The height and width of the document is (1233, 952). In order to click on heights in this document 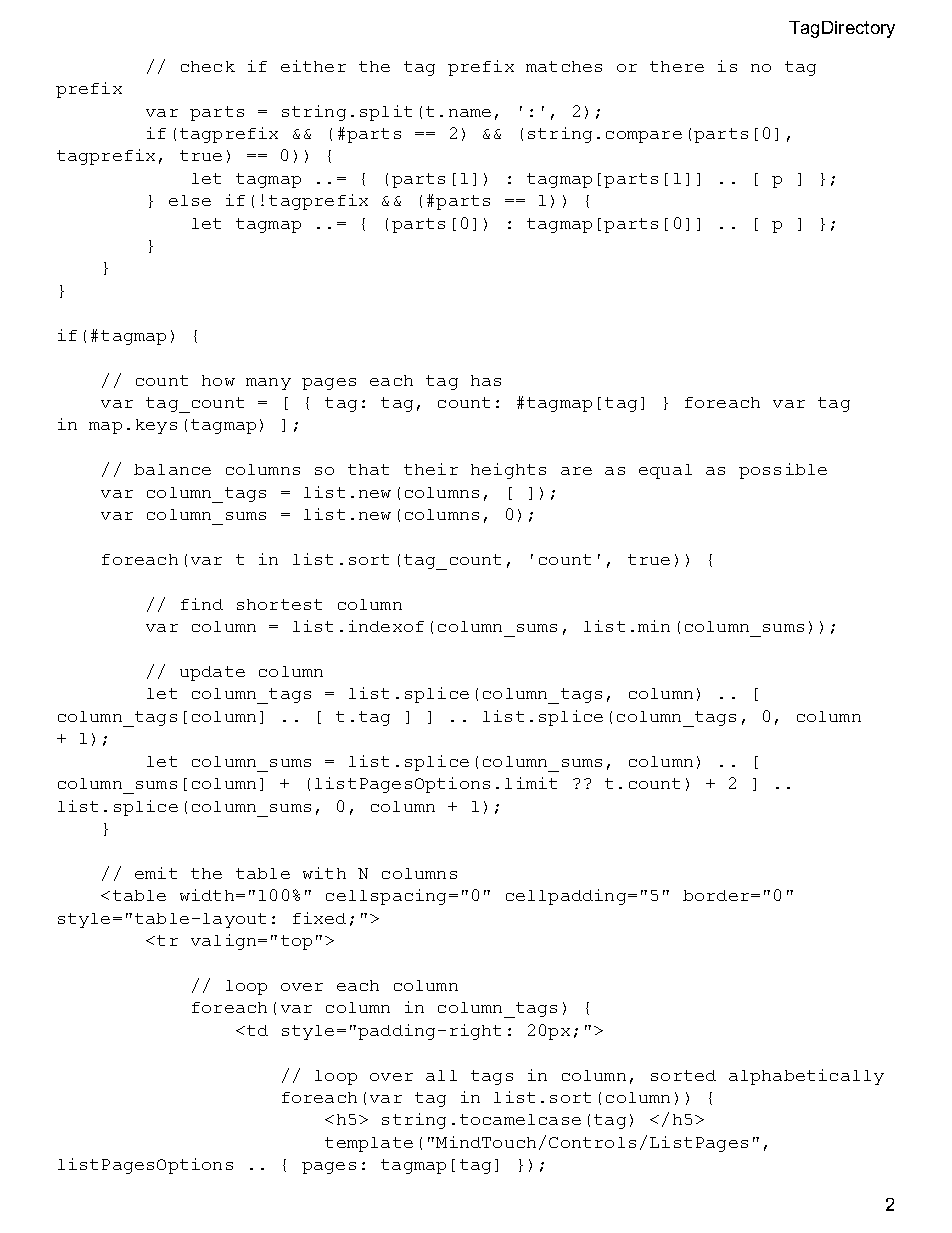, I will do `click(508, 471)`.
